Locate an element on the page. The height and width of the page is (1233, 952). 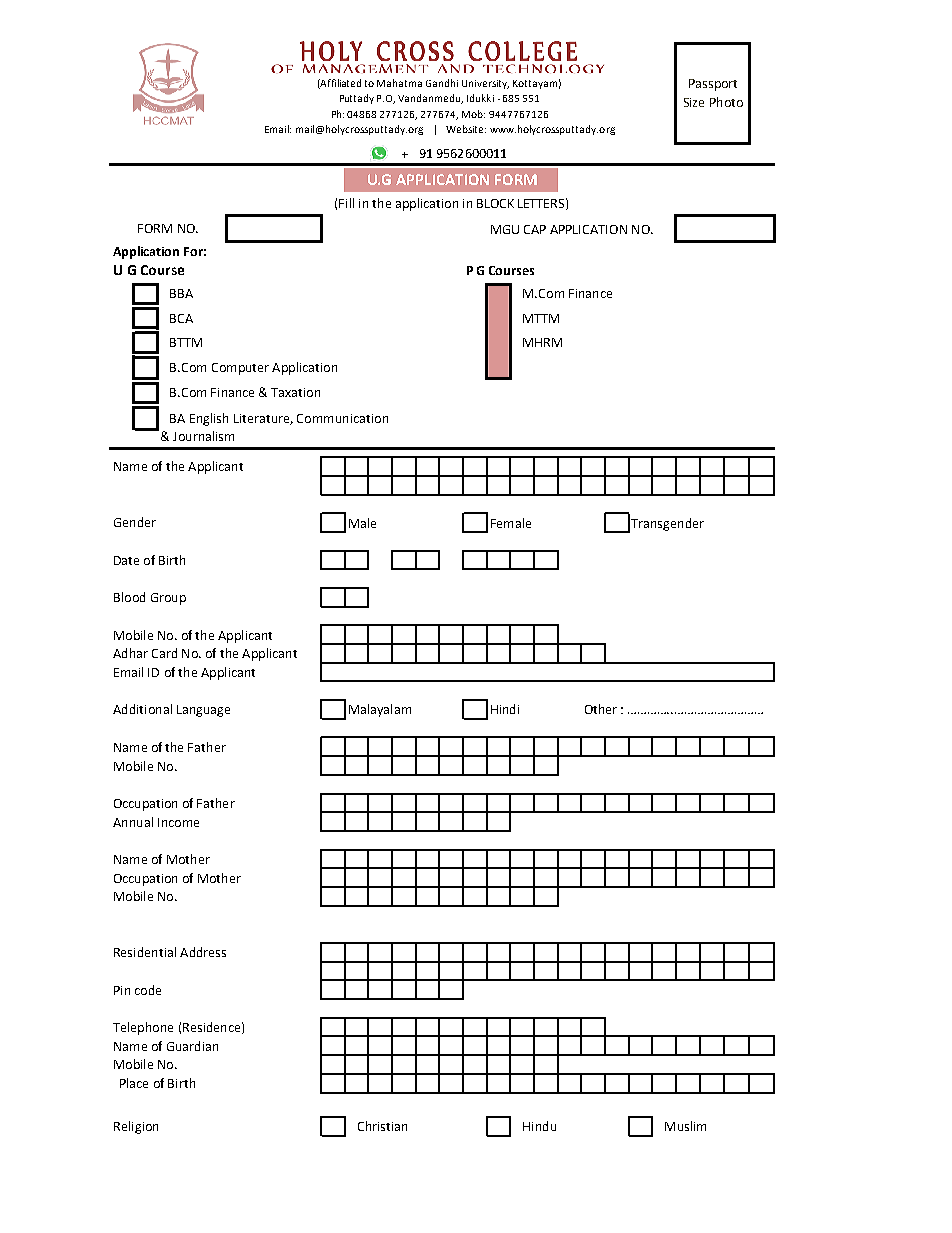
Gandhi is located at coordinates (442, 83).
